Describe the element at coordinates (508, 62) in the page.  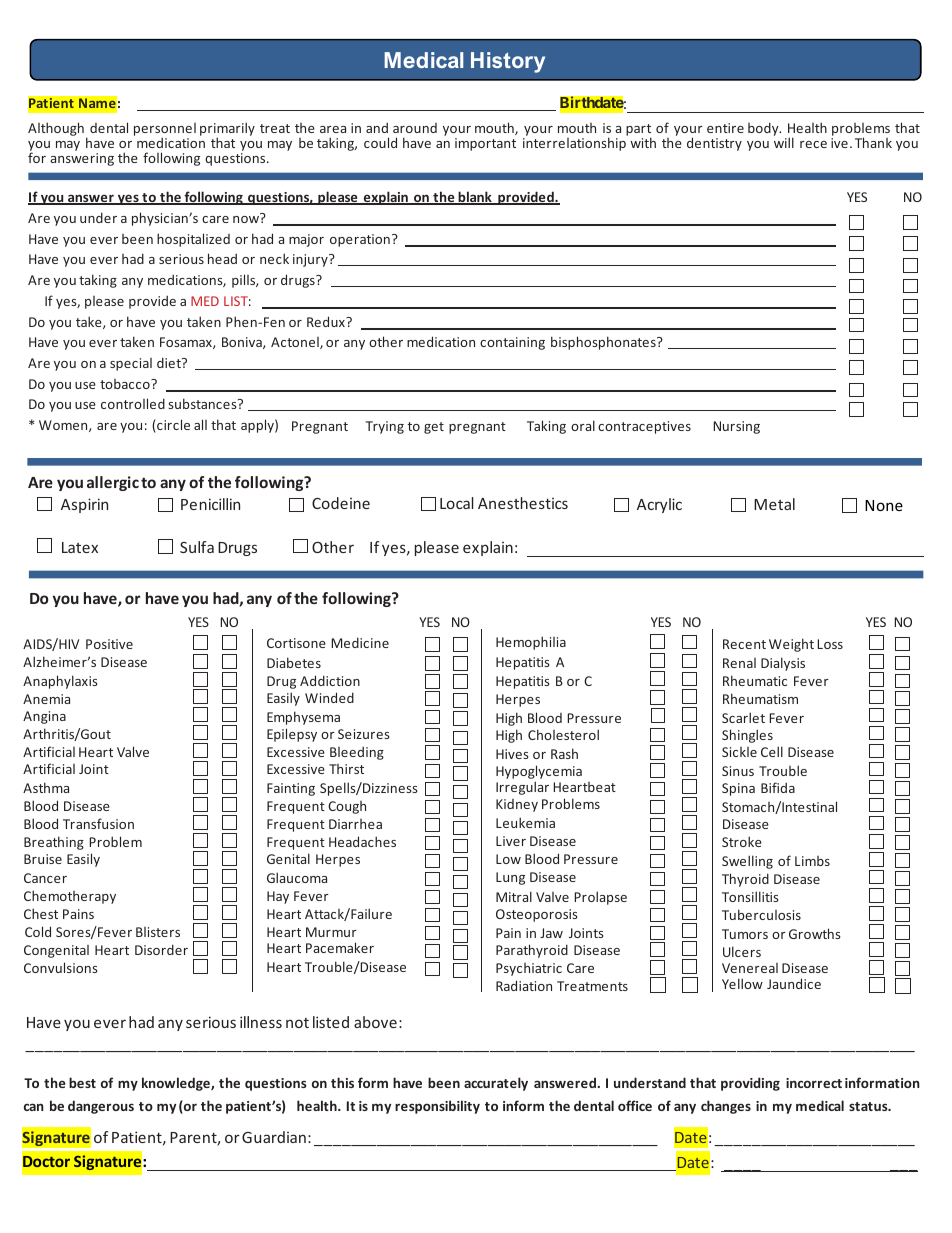
I see `History` at that location.
